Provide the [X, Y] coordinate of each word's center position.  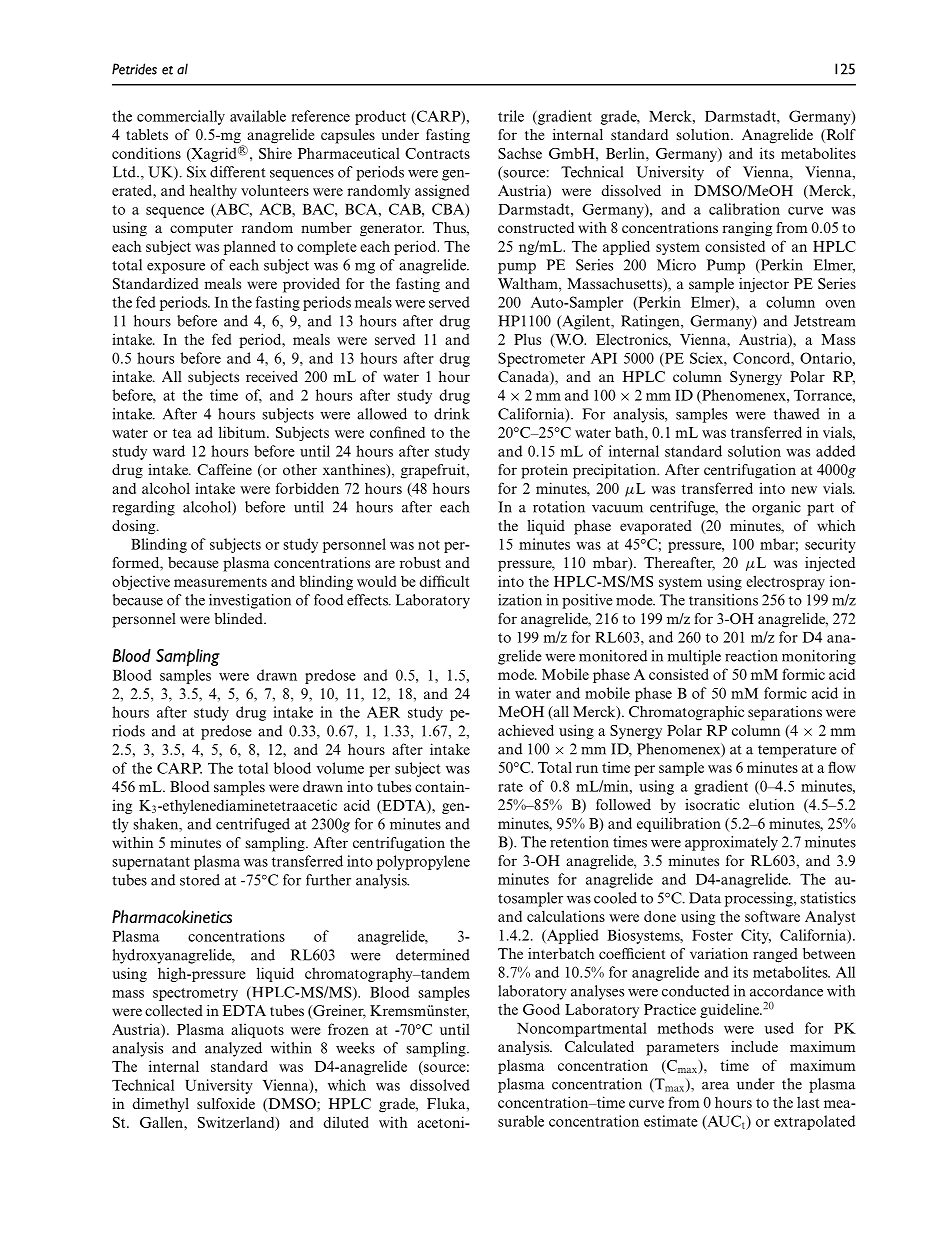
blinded [239, 618]
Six [196, 172]
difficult [444, 581]
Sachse [520, 153]
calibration [744, 209]
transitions [723, 600]
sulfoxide [226, 1103]
